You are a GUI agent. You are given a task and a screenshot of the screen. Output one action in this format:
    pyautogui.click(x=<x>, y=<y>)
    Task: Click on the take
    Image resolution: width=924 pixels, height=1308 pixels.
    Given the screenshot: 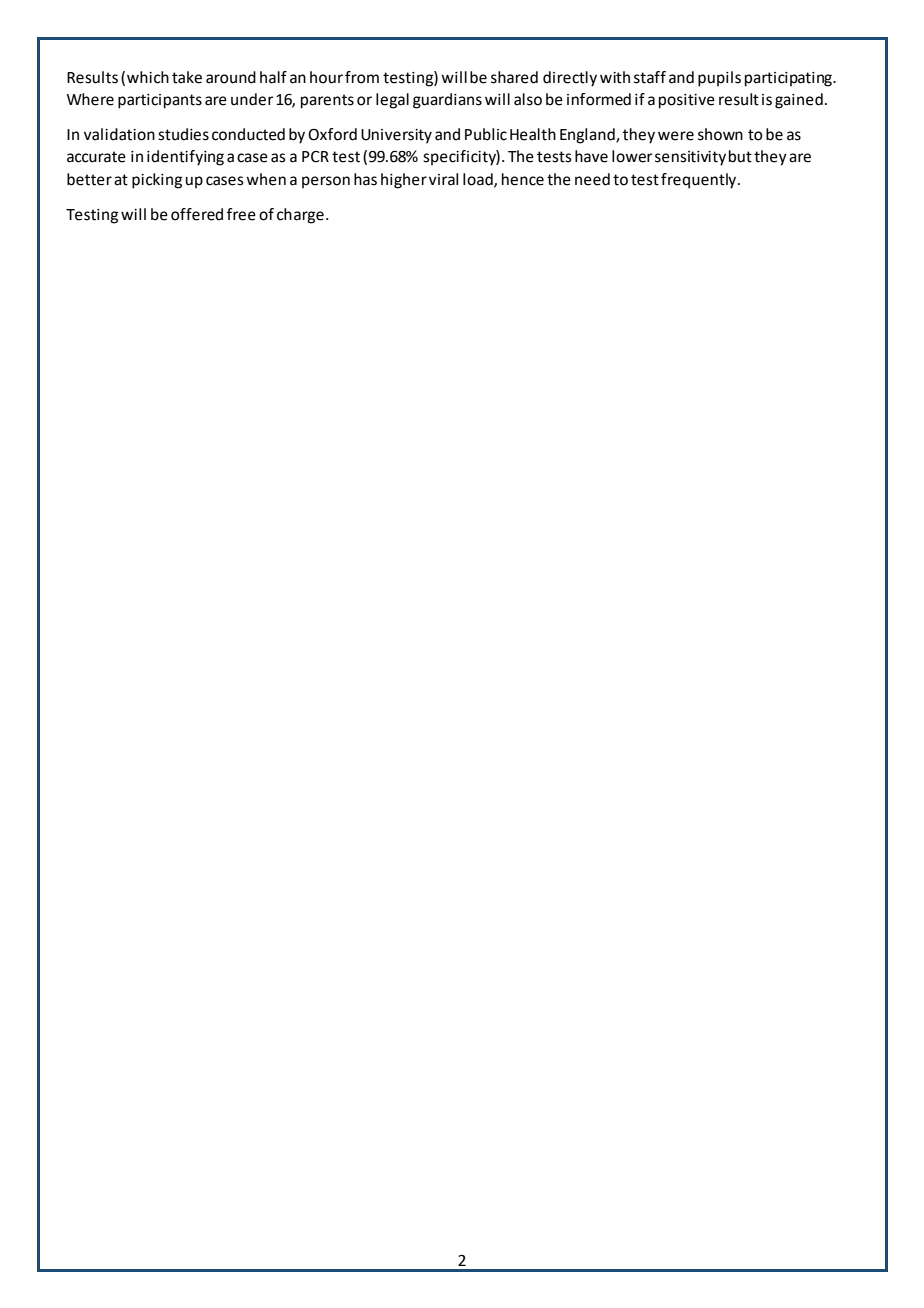 What is the action you would take?
    pyautogui.click(x=187, y=77)
